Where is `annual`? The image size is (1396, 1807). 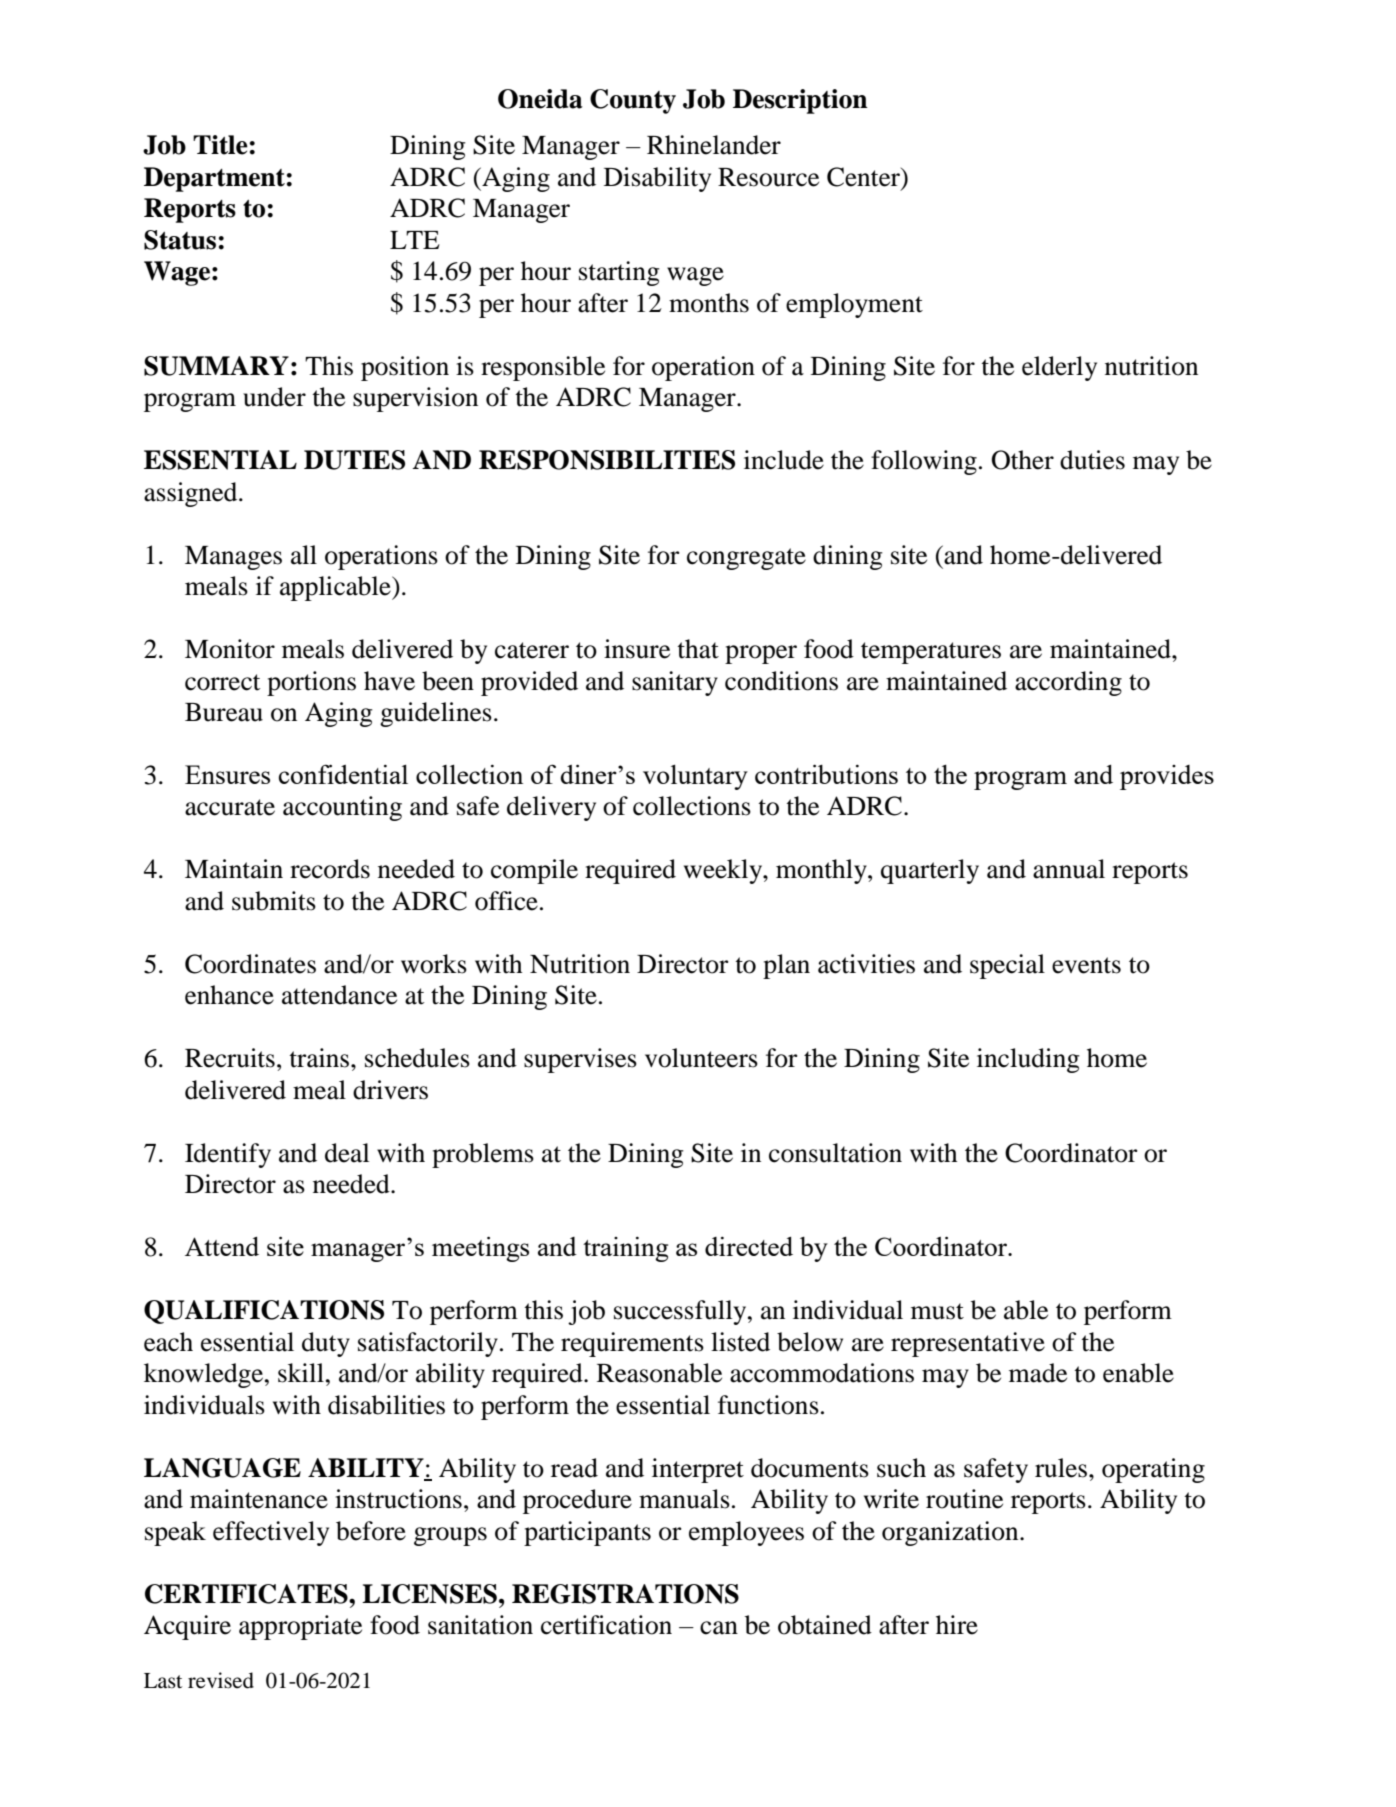
annual is located at coordinates (1069, 869).
